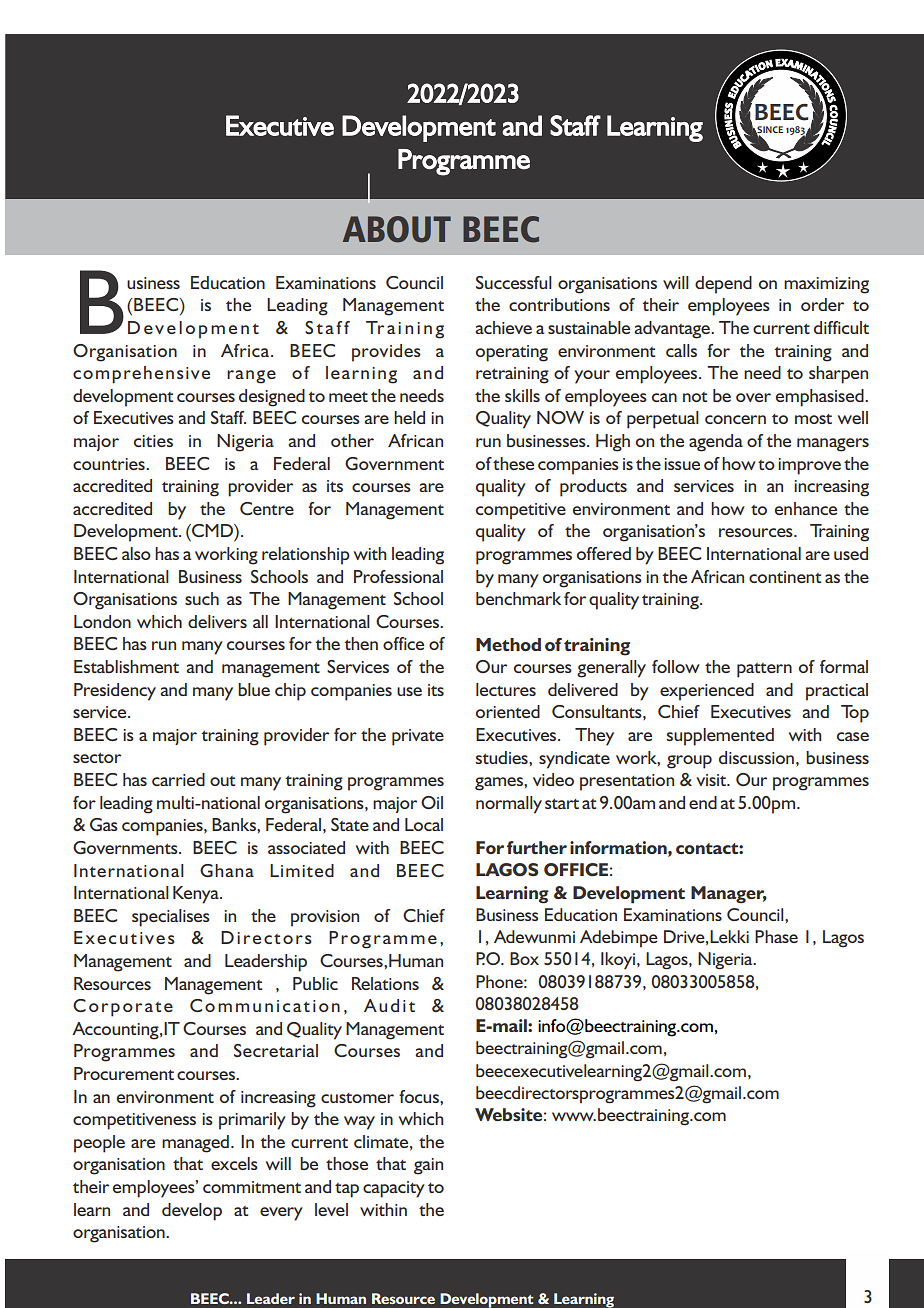 The image size is (924, 1308). I want to click on Phase, so click(776, 936).
